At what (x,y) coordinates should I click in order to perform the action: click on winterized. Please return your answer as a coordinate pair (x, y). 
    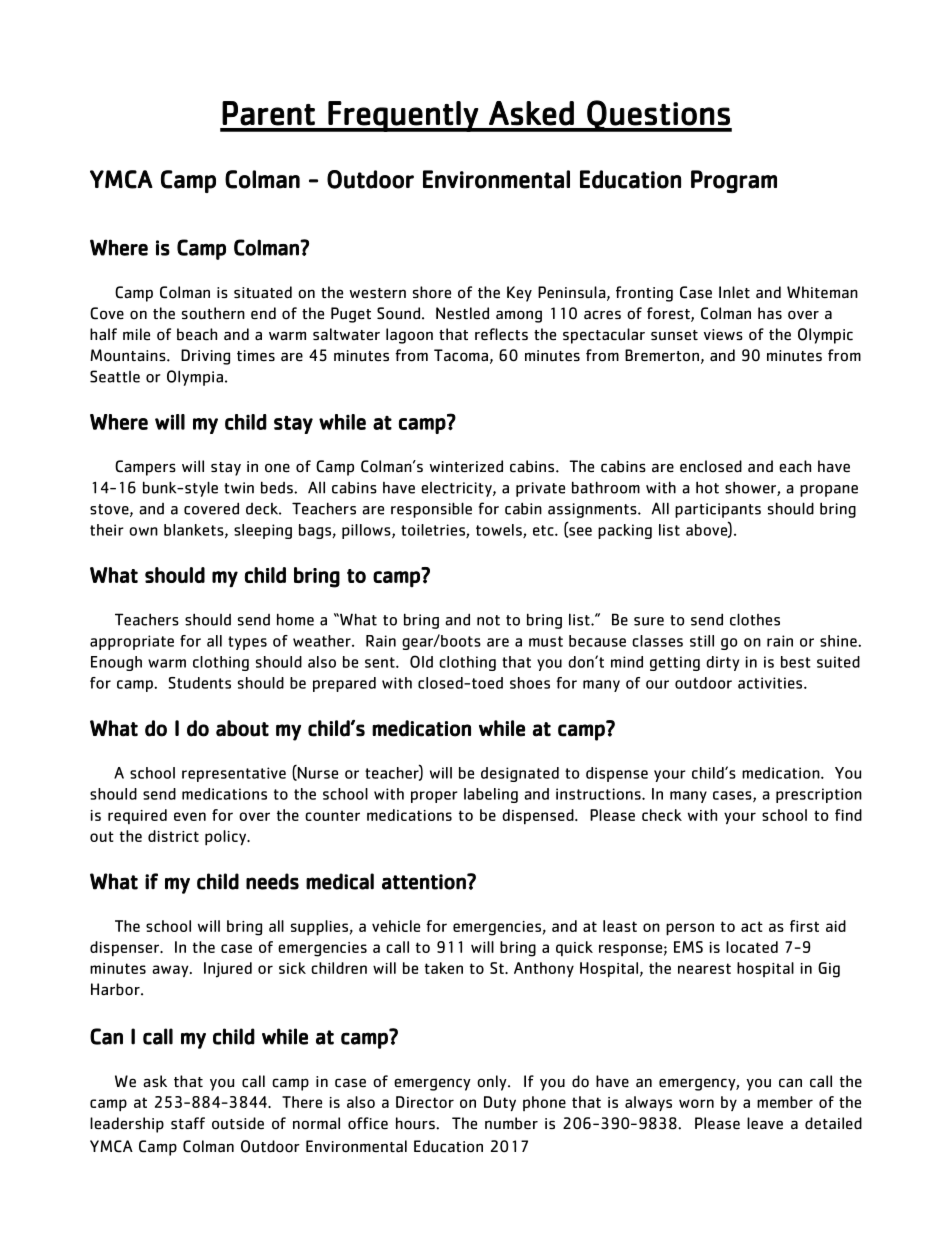
    Looking at the image, I should click on (466, 466).
